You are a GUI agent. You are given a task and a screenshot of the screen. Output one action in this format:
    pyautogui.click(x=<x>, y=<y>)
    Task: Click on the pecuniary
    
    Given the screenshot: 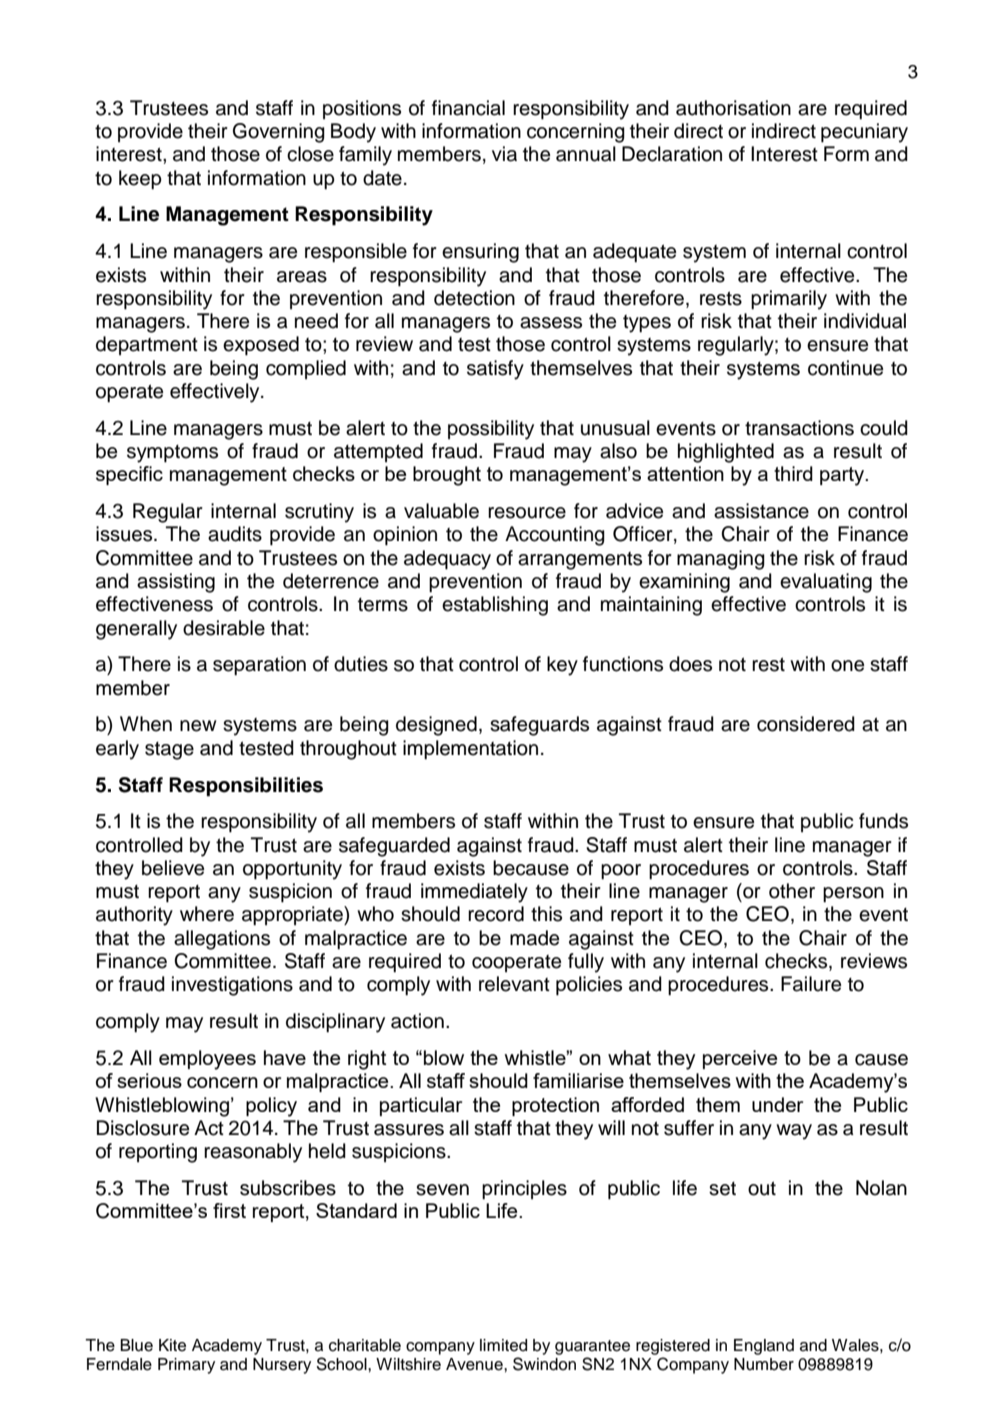 What is the action you would take?
    pyautogui.click(x=864, y=133)
